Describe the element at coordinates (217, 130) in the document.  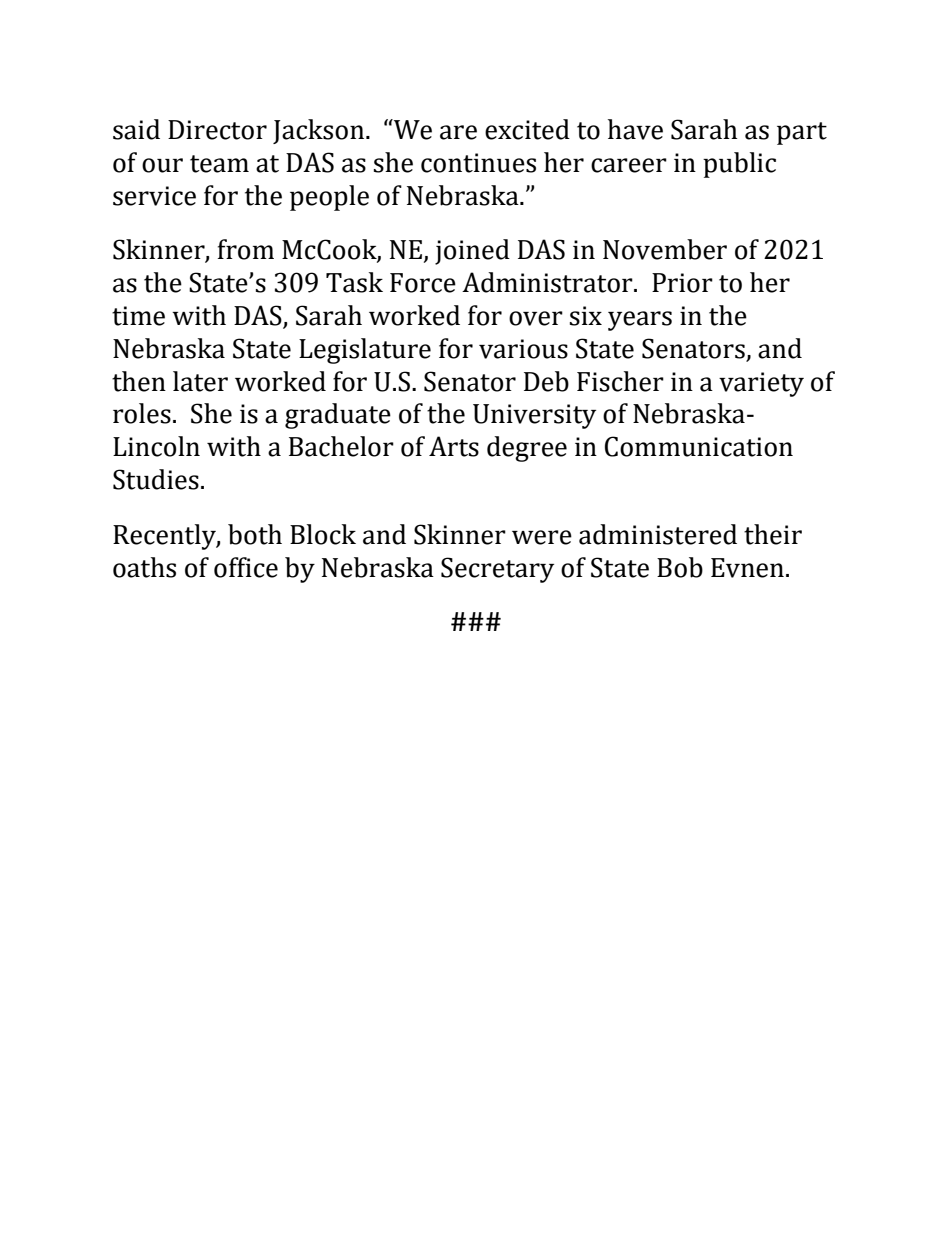
I see `Director` at that location.
